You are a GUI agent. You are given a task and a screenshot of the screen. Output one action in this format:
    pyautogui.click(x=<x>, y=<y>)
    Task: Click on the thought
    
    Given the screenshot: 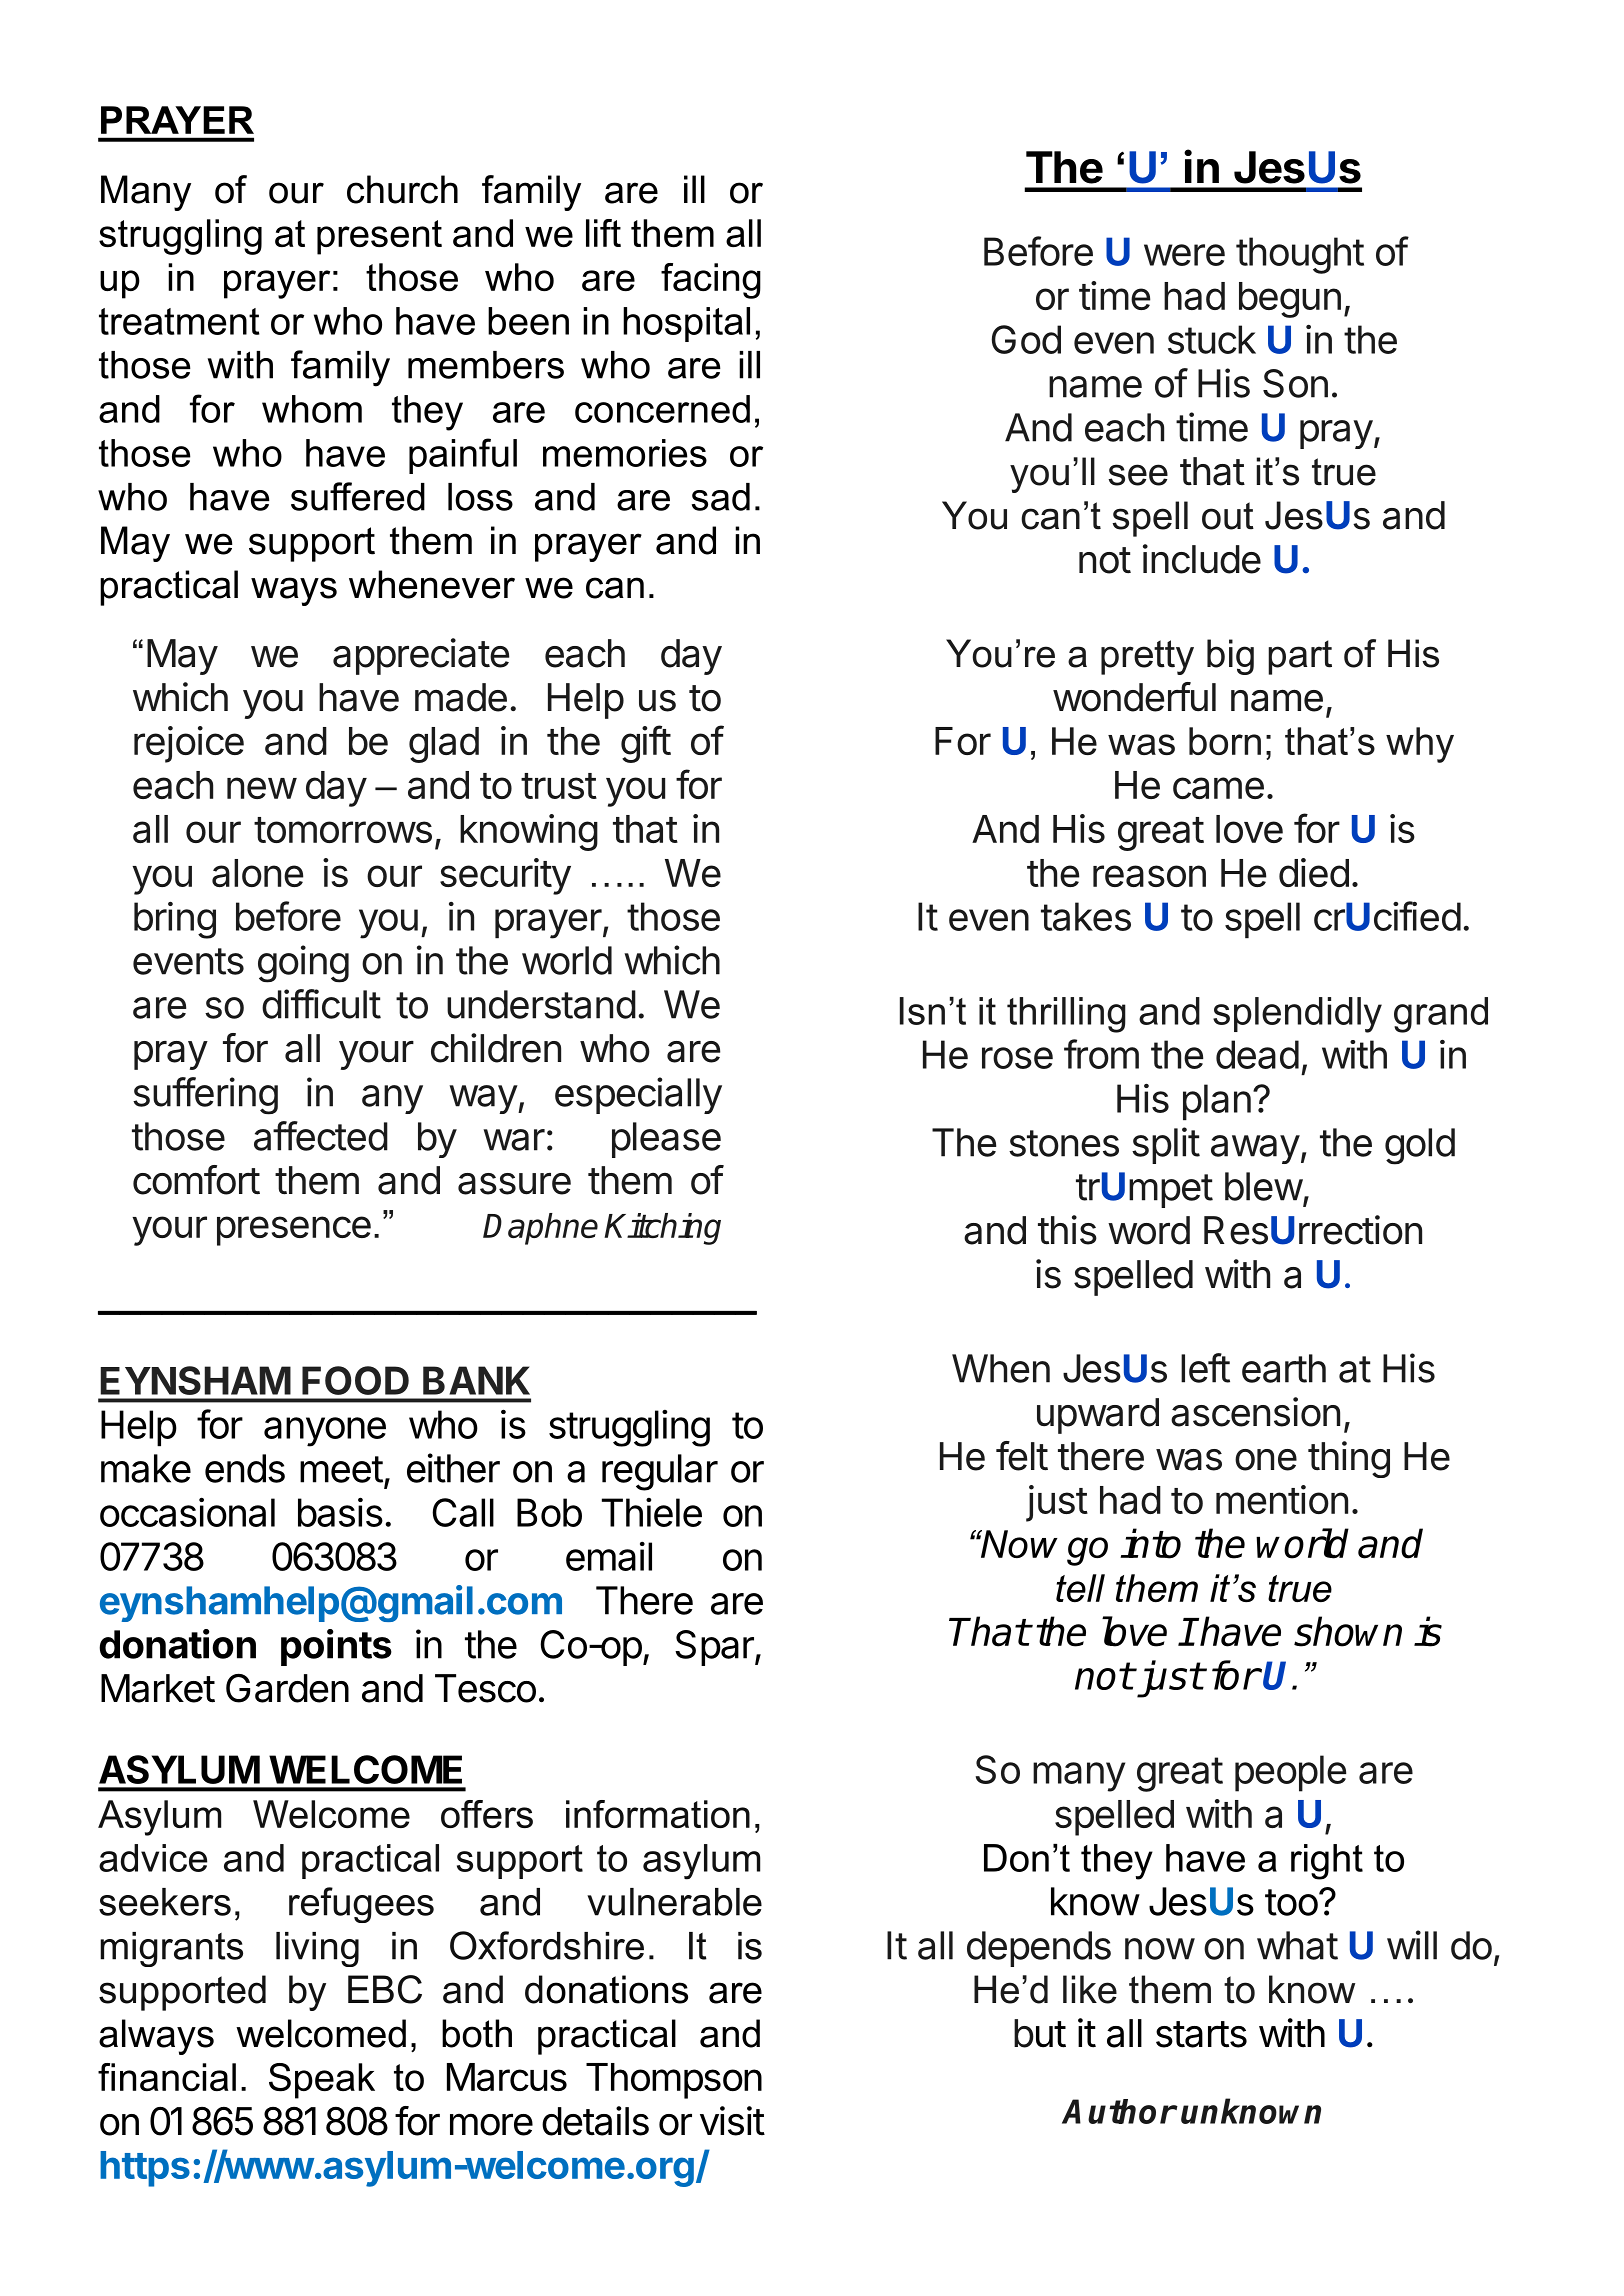 What is the action you would take?
    pyautogui.click(x=1300, y=255)
